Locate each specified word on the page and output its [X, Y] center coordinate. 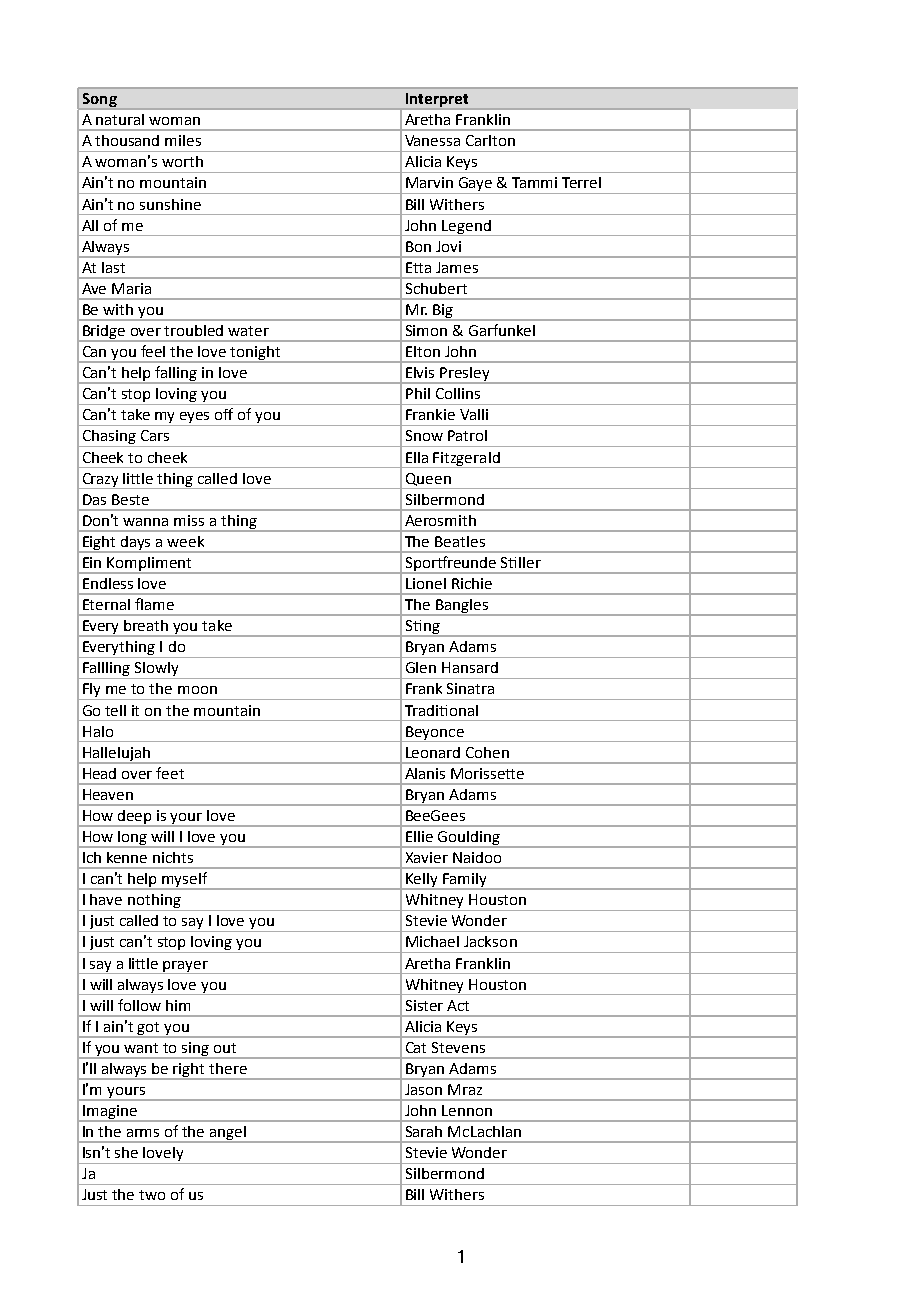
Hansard [470, 667]
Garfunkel [502, 330]
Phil [418, 393]
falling [177, 375]
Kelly [422, 881]
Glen [421, 667]
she [126, 1152]
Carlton [490, 140]
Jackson [490, 941]
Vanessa [432, 140]
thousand [127, 140]
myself [185, 881]
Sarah [424, 1131]
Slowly [156, 670]
